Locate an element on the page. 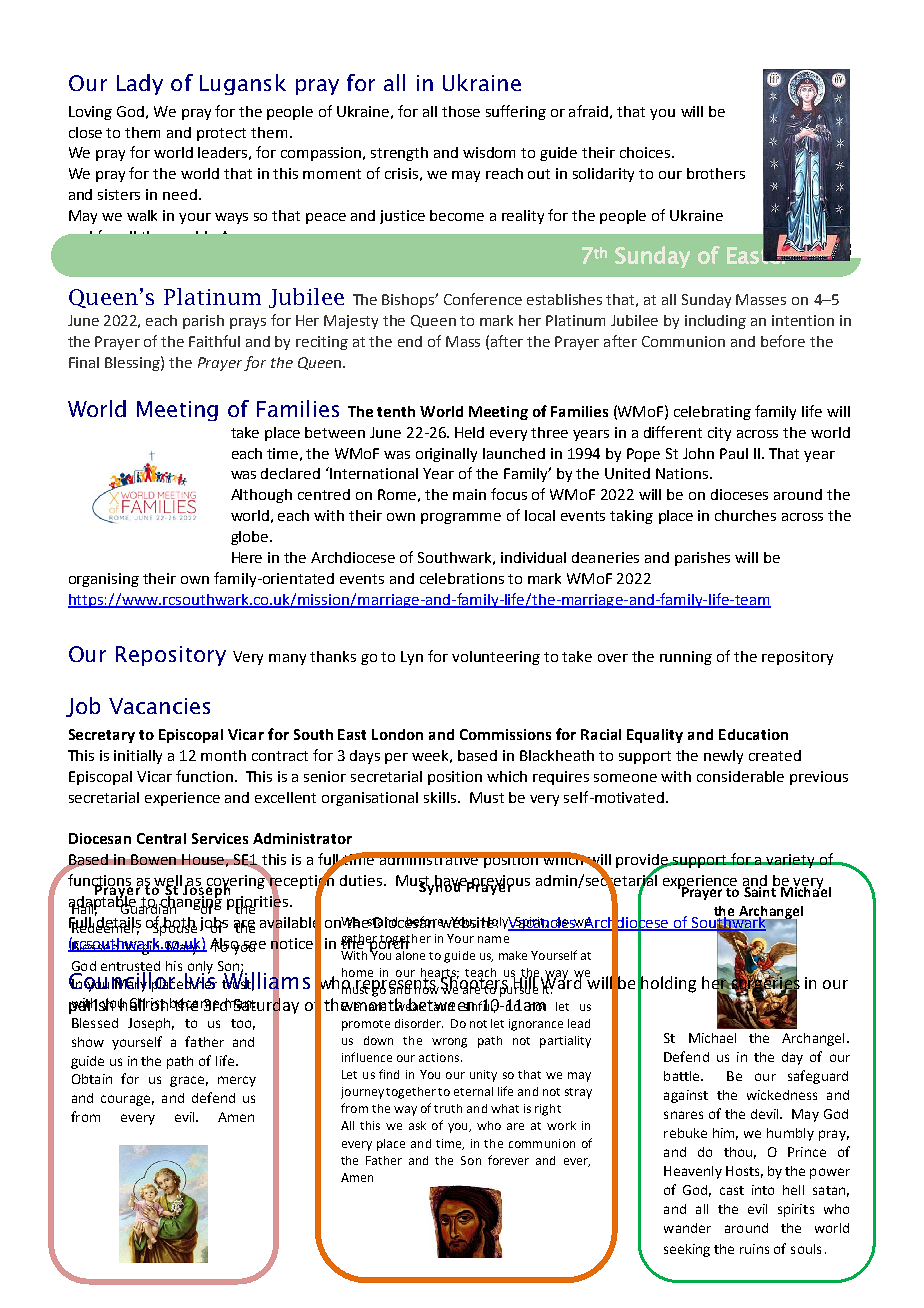  churches is located at coordinates (745, 515).
